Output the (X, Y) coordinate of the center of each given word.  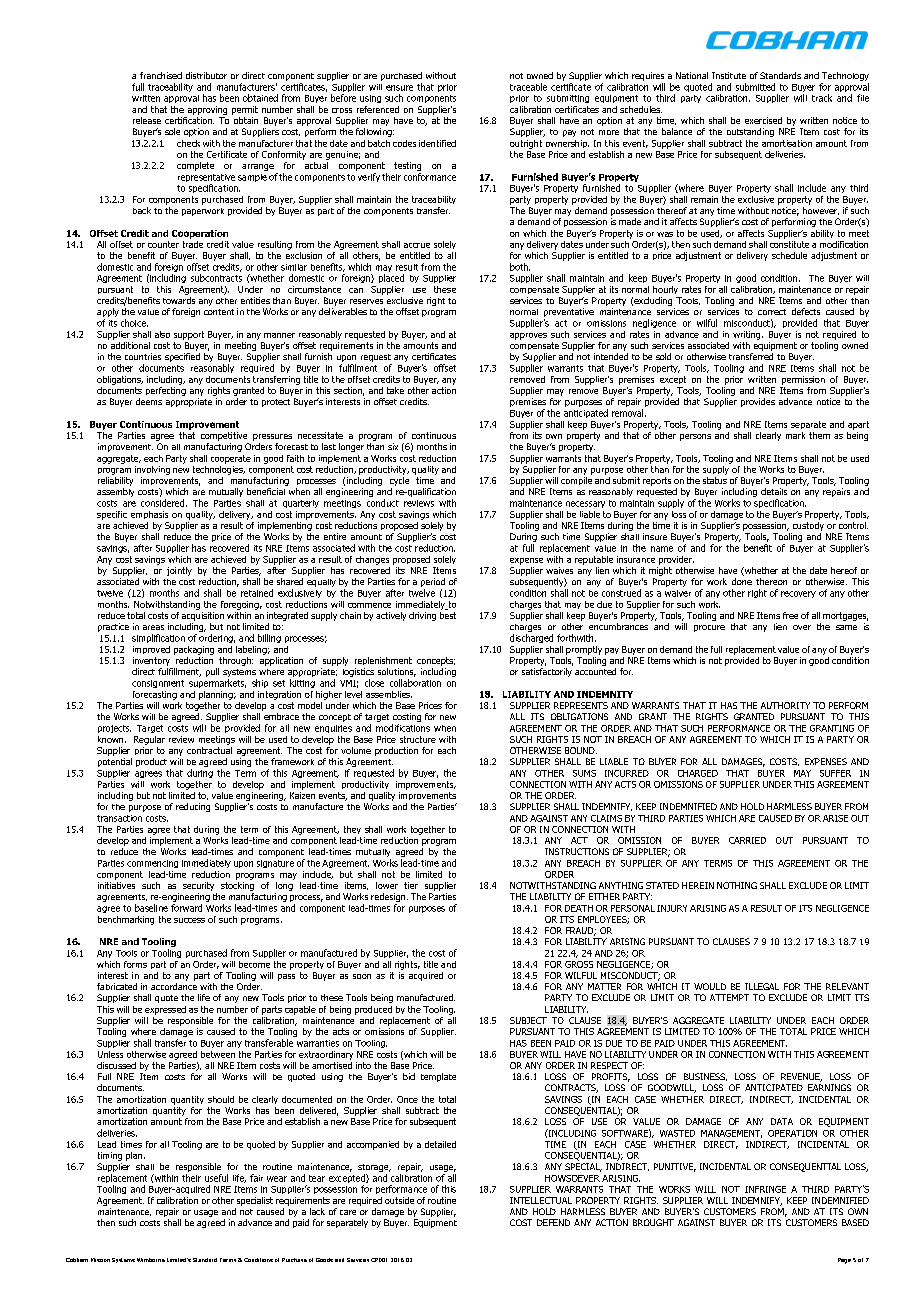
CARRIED (747, 840)
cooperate (231, 459)
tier (411, 885)
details (774, 491)
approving (207, 110)
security (198, 886)
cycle (399, 480)
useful (216, 1178)
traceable (528, 87)
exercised (763, 120)
